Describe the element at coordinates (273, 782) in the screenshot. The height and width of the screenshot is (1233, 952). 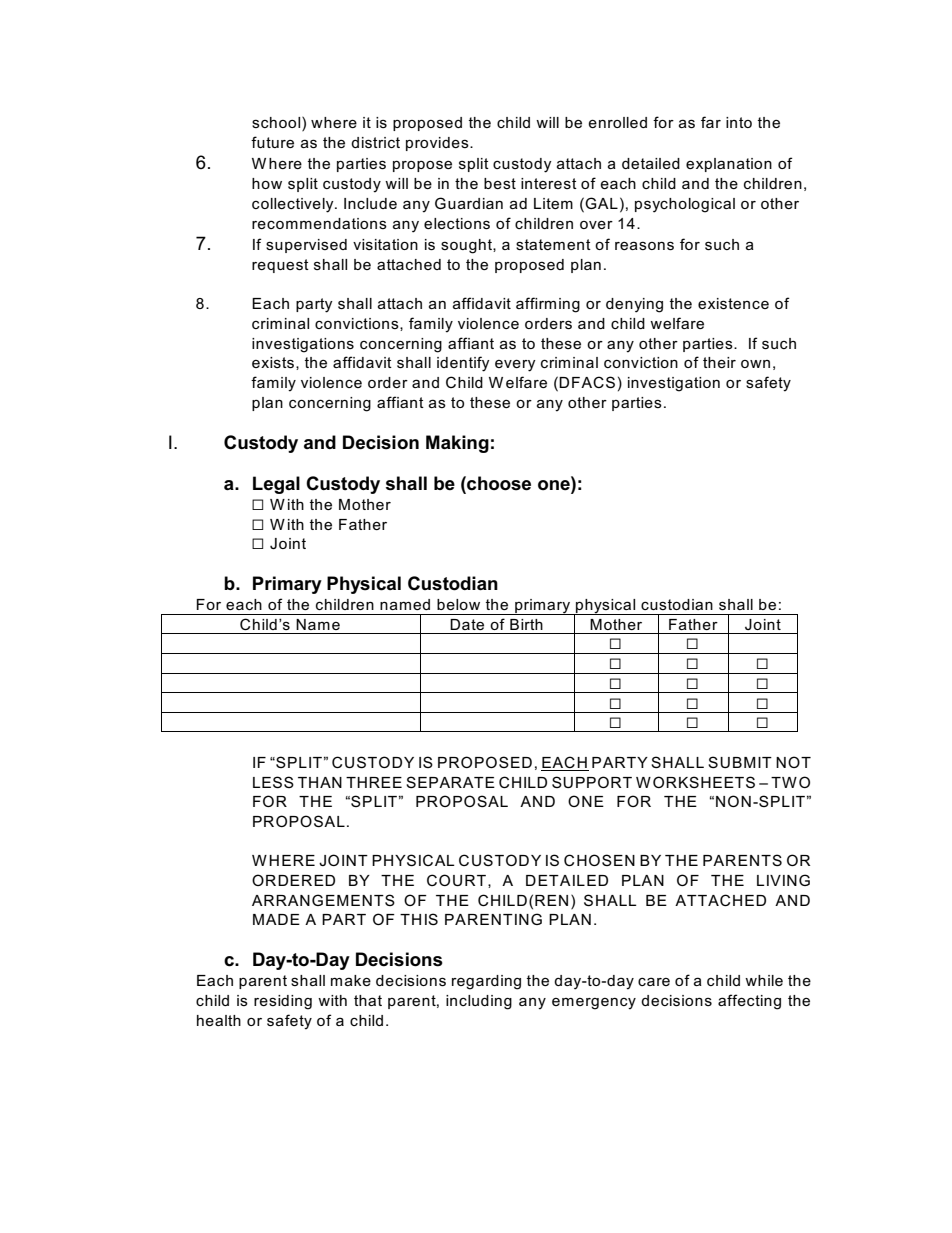
I see `LESS` at that location.
